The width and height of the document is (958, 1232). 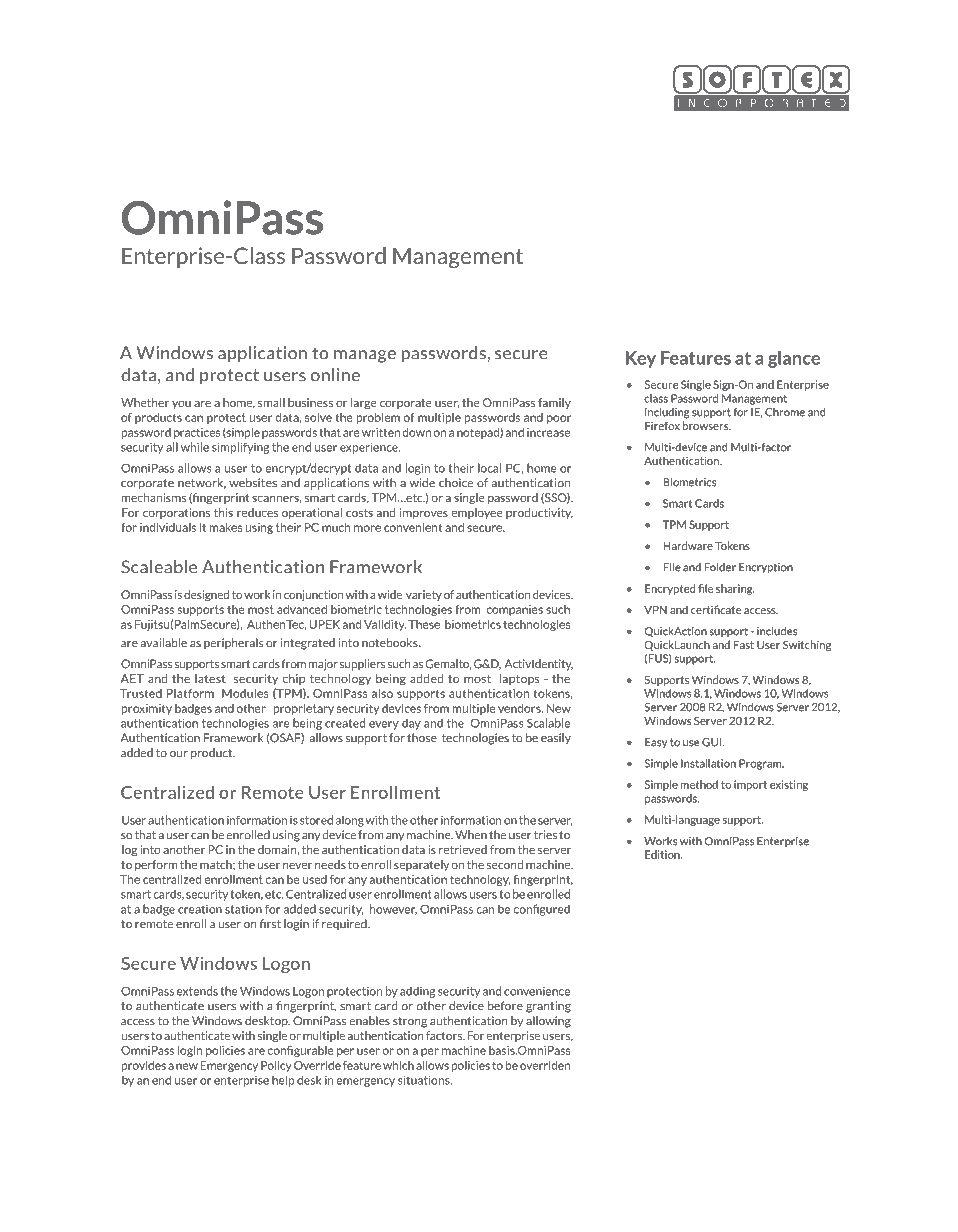 What do you see at coordinates (515, 610) in the document?
I see `companies` at bounding box center [515, 610].
